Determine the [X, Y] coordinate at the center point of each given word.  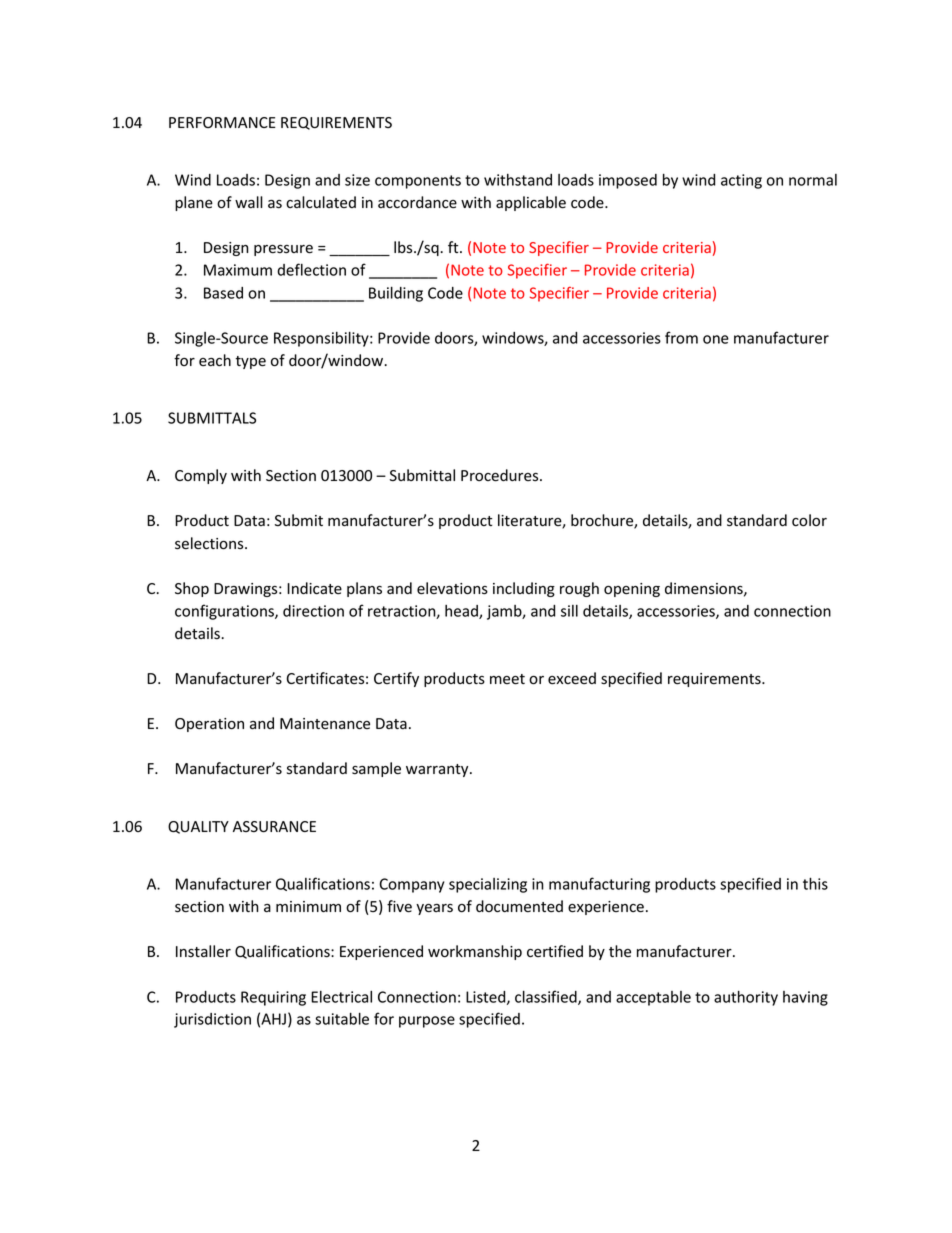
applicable [531, 203]
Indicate [314, 588]
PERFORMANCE [222, 122]
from [681, 337]
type [250, 362]
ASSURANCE [274, 827]
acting [741, 181]
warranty [438, 770]
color [809, 520]
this [815, 883]
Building [396, 294]
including [524, 589]
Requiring [273, 998]
